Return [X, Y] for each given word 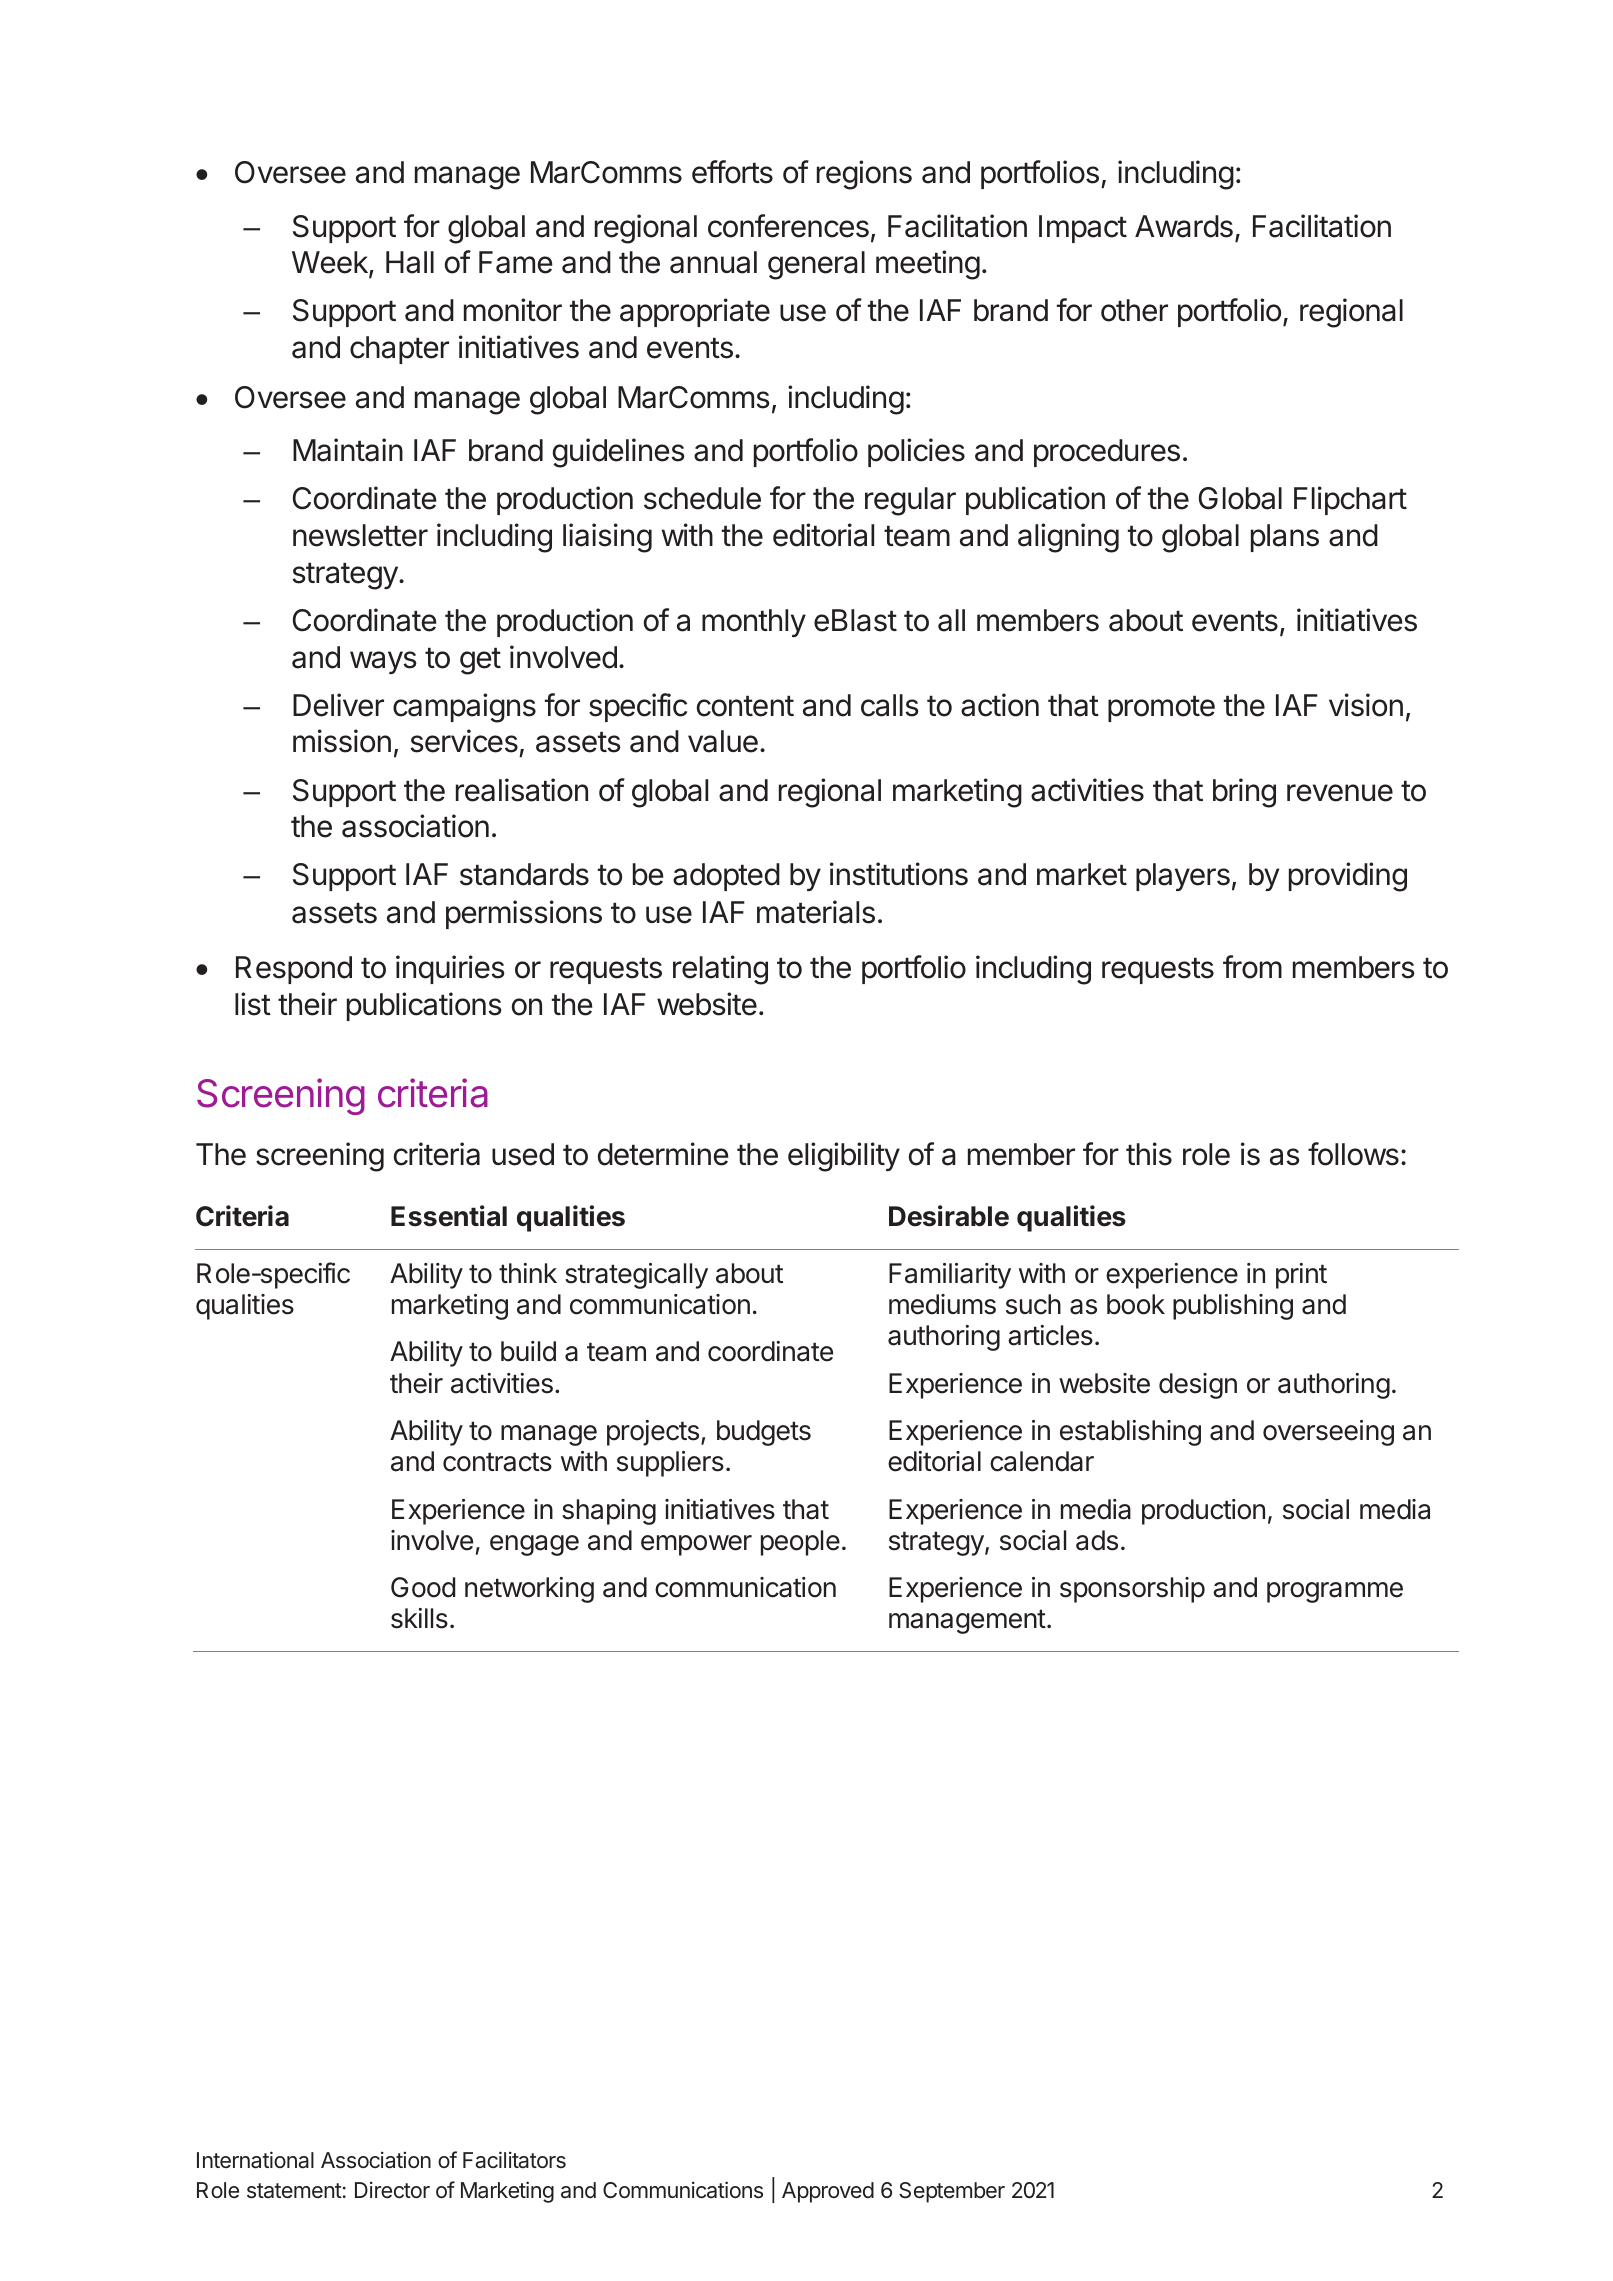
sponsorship [1132, 1590]
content [745, 706]
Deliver [338, 705]
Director [392, 2190]
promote [1161, 709]
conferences [788, 226]
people [800, 1543]
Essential [449, 1216]
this [1149, 1154]
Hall [410, 262]
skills [419, 1618]
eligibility [844, 1157]
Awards [1184, 226]
